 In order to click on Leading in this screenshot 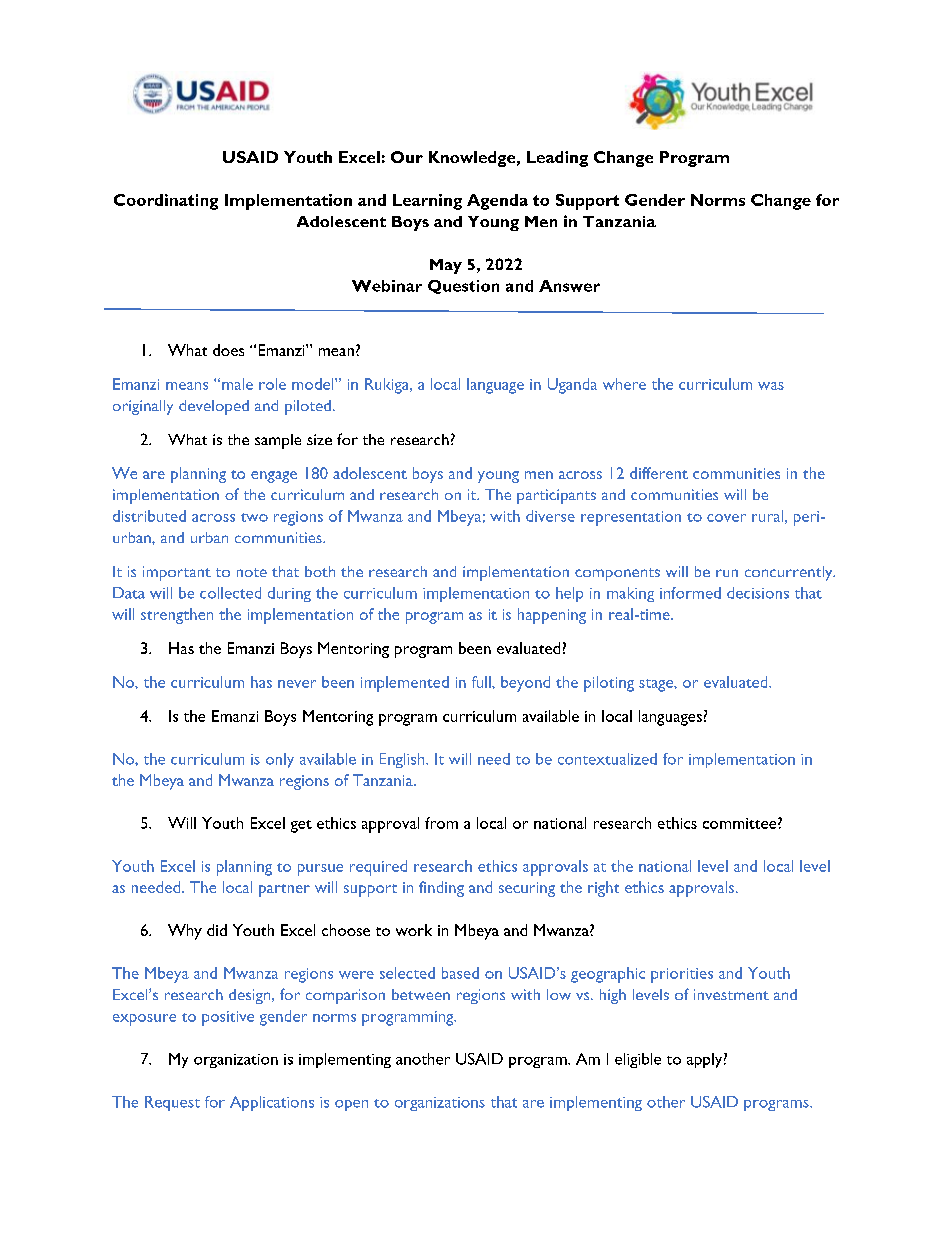, I will do `click(557, 159)`.
